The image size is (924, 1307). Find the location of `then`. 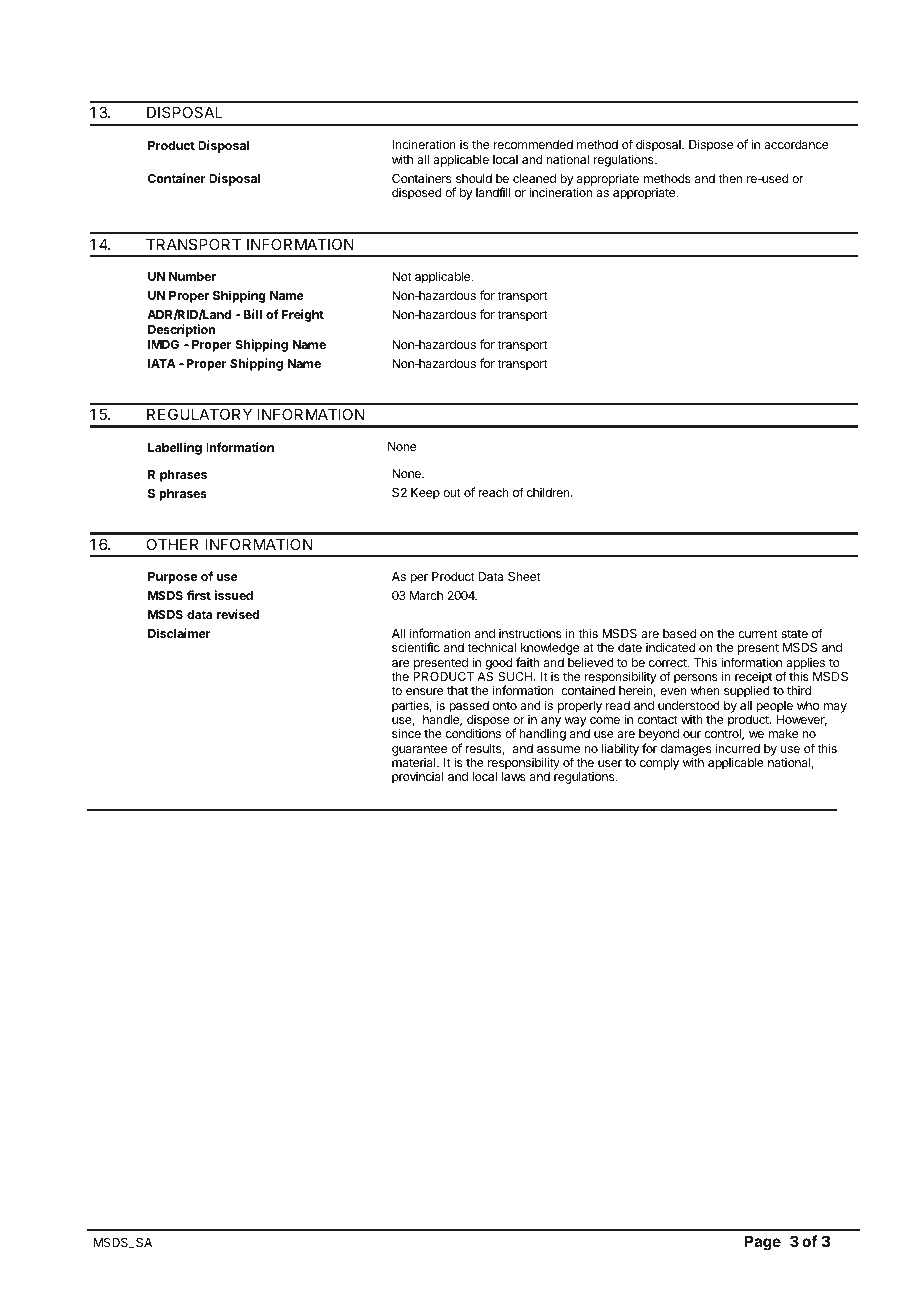

then is located at coordinates (730, 178).
